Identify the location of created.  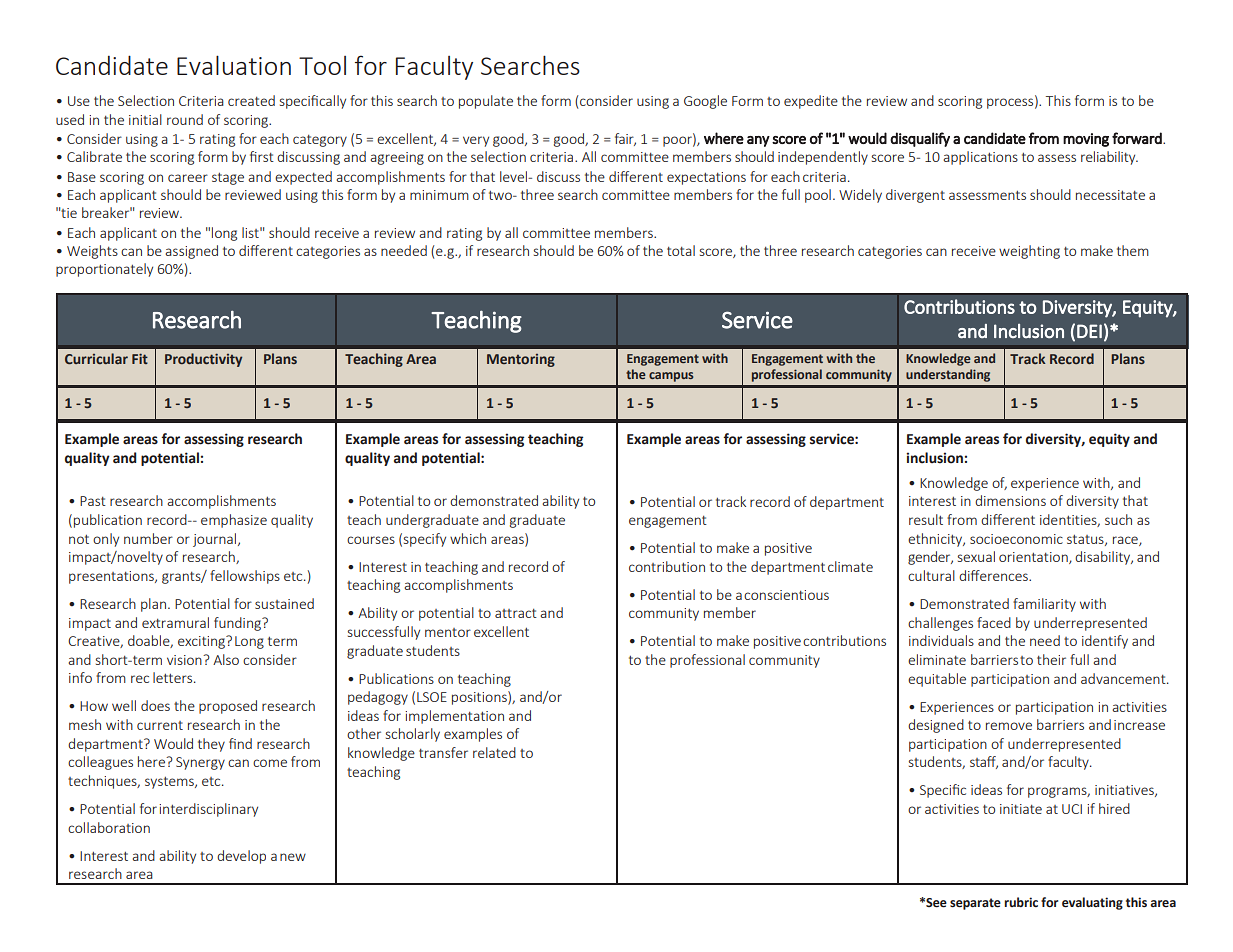
(251, 100).
